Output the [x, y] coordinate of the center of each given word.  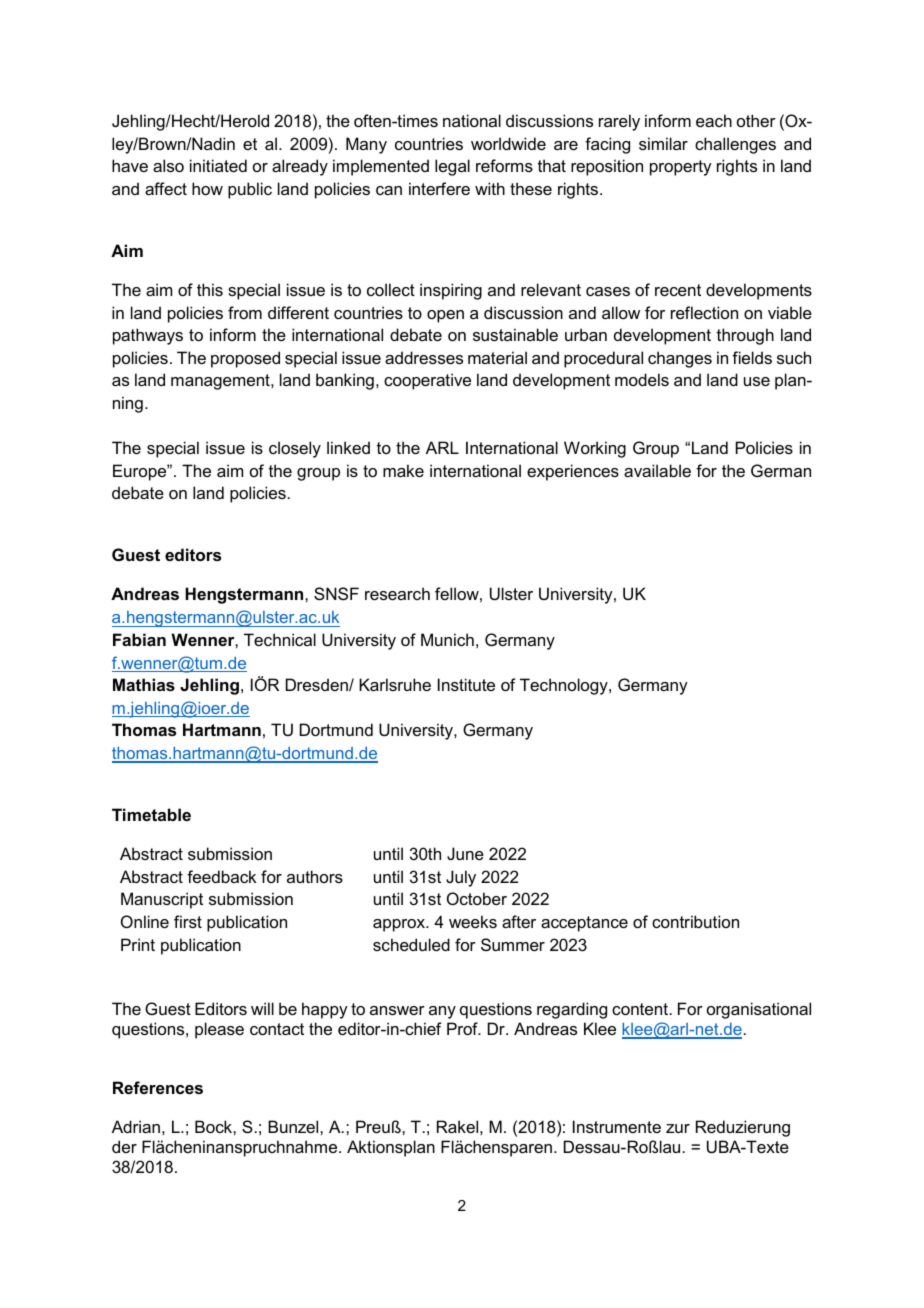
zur [678, 1128]
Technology [565, 686]
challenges [735, 145]
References [158, 1087]
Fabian [139, 639]
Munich [447, 639]
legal [452, 167]
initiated [218, 165]
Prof [463, 1028]
